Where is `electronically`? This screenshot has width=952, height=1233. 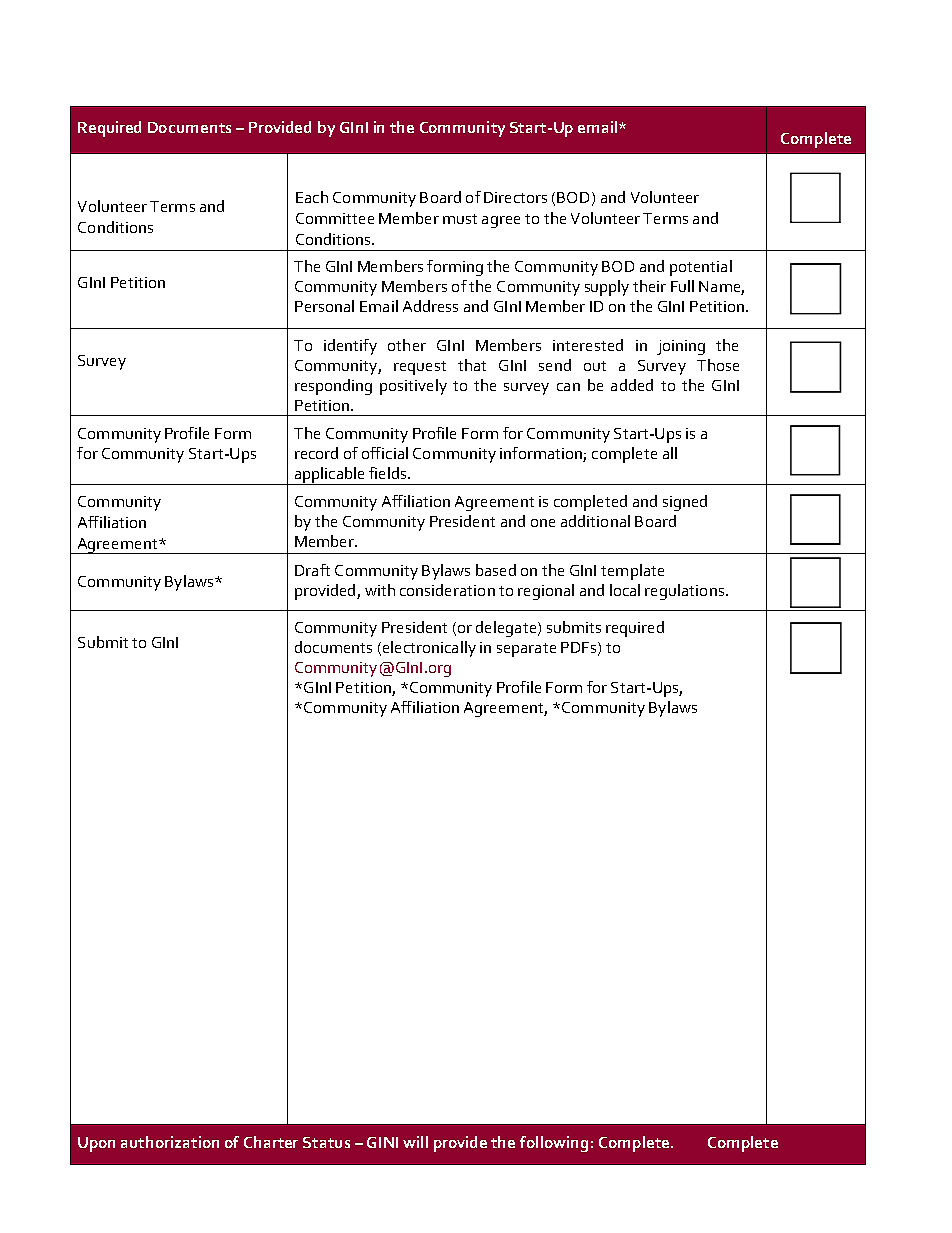
electronically is located at coordinates (428, 649).
